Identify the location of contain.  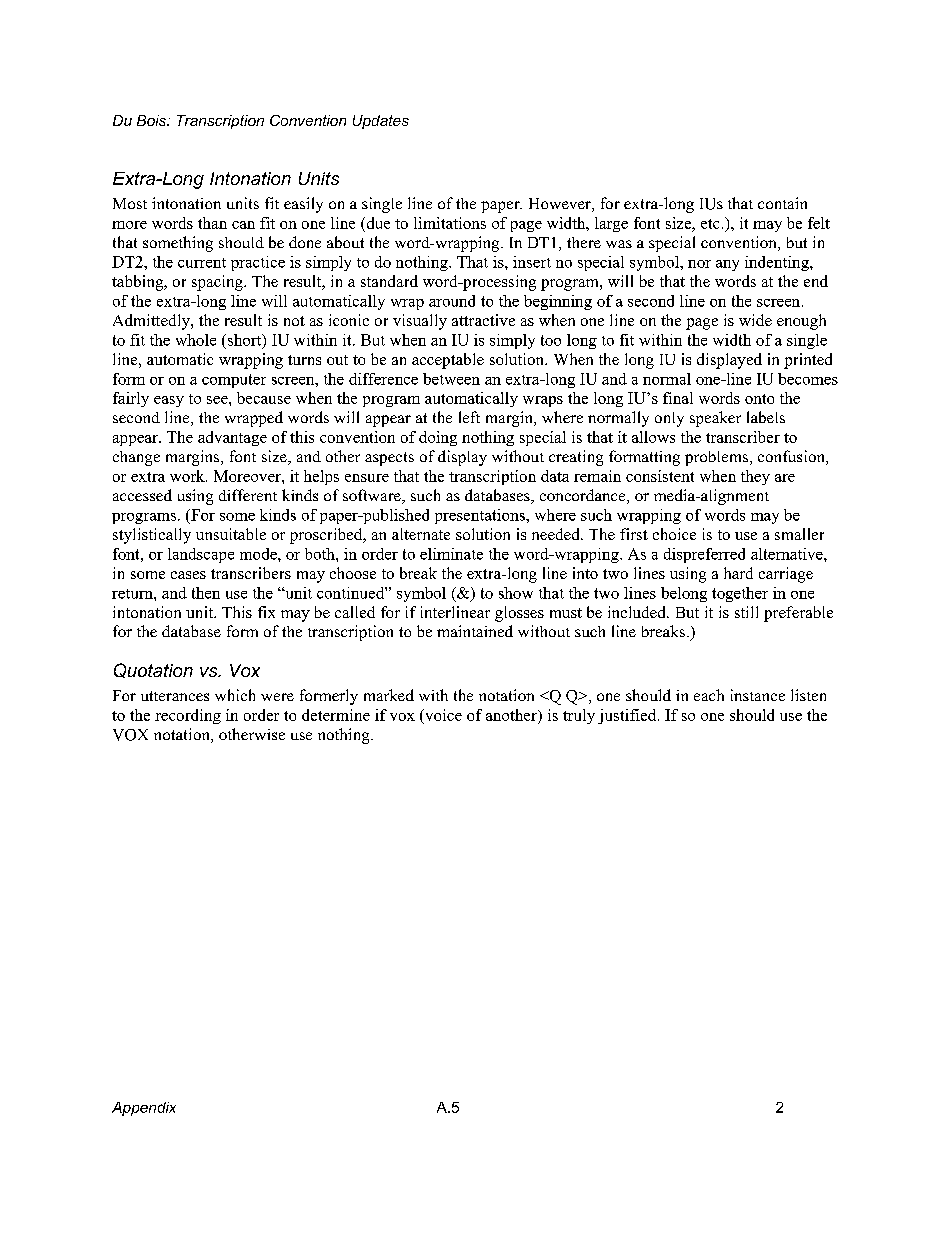
(782, 203).
